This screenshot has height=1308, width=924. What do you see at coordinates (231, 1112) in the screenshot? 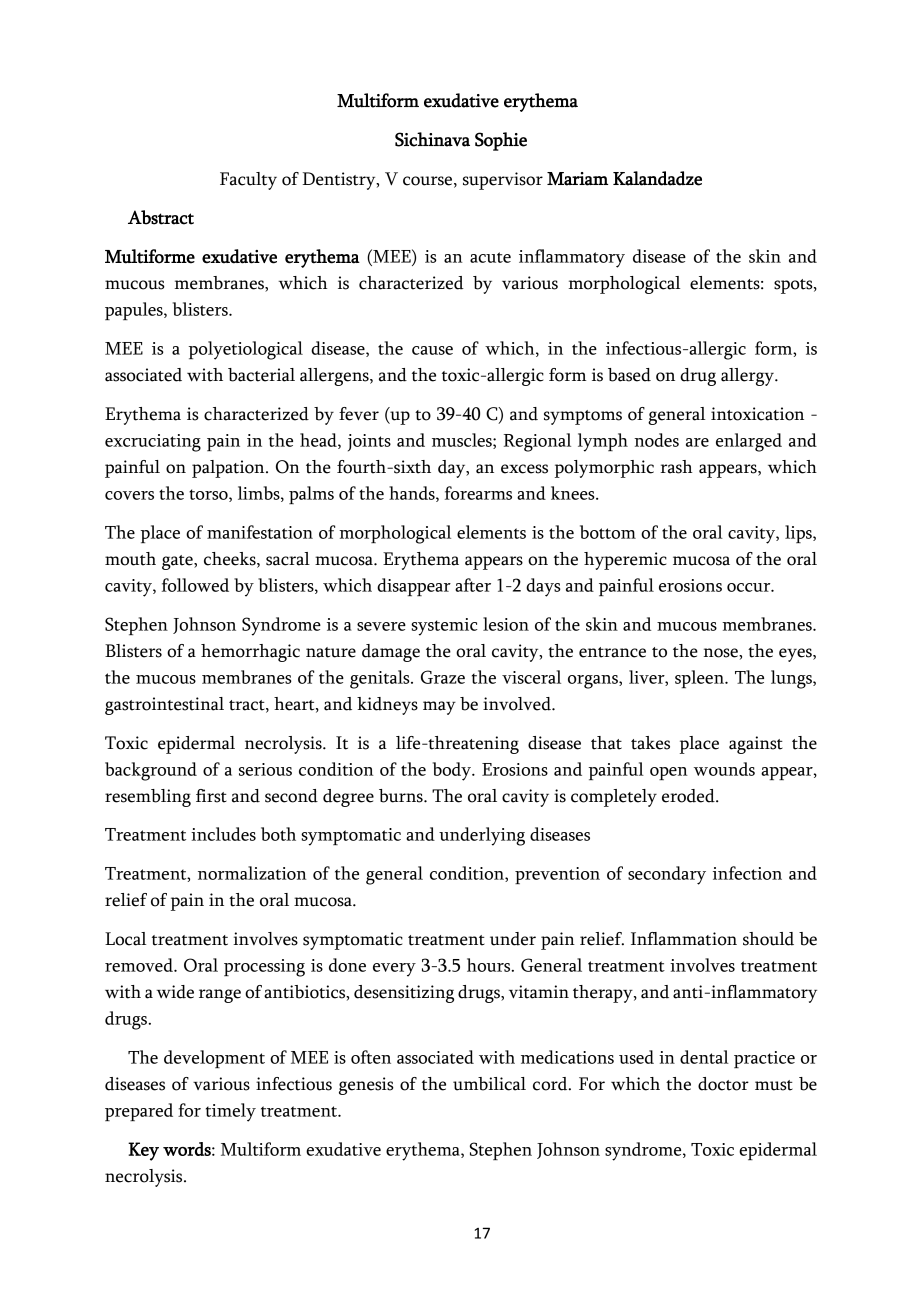
I see `timely` at bounding box center [231, 1112].
